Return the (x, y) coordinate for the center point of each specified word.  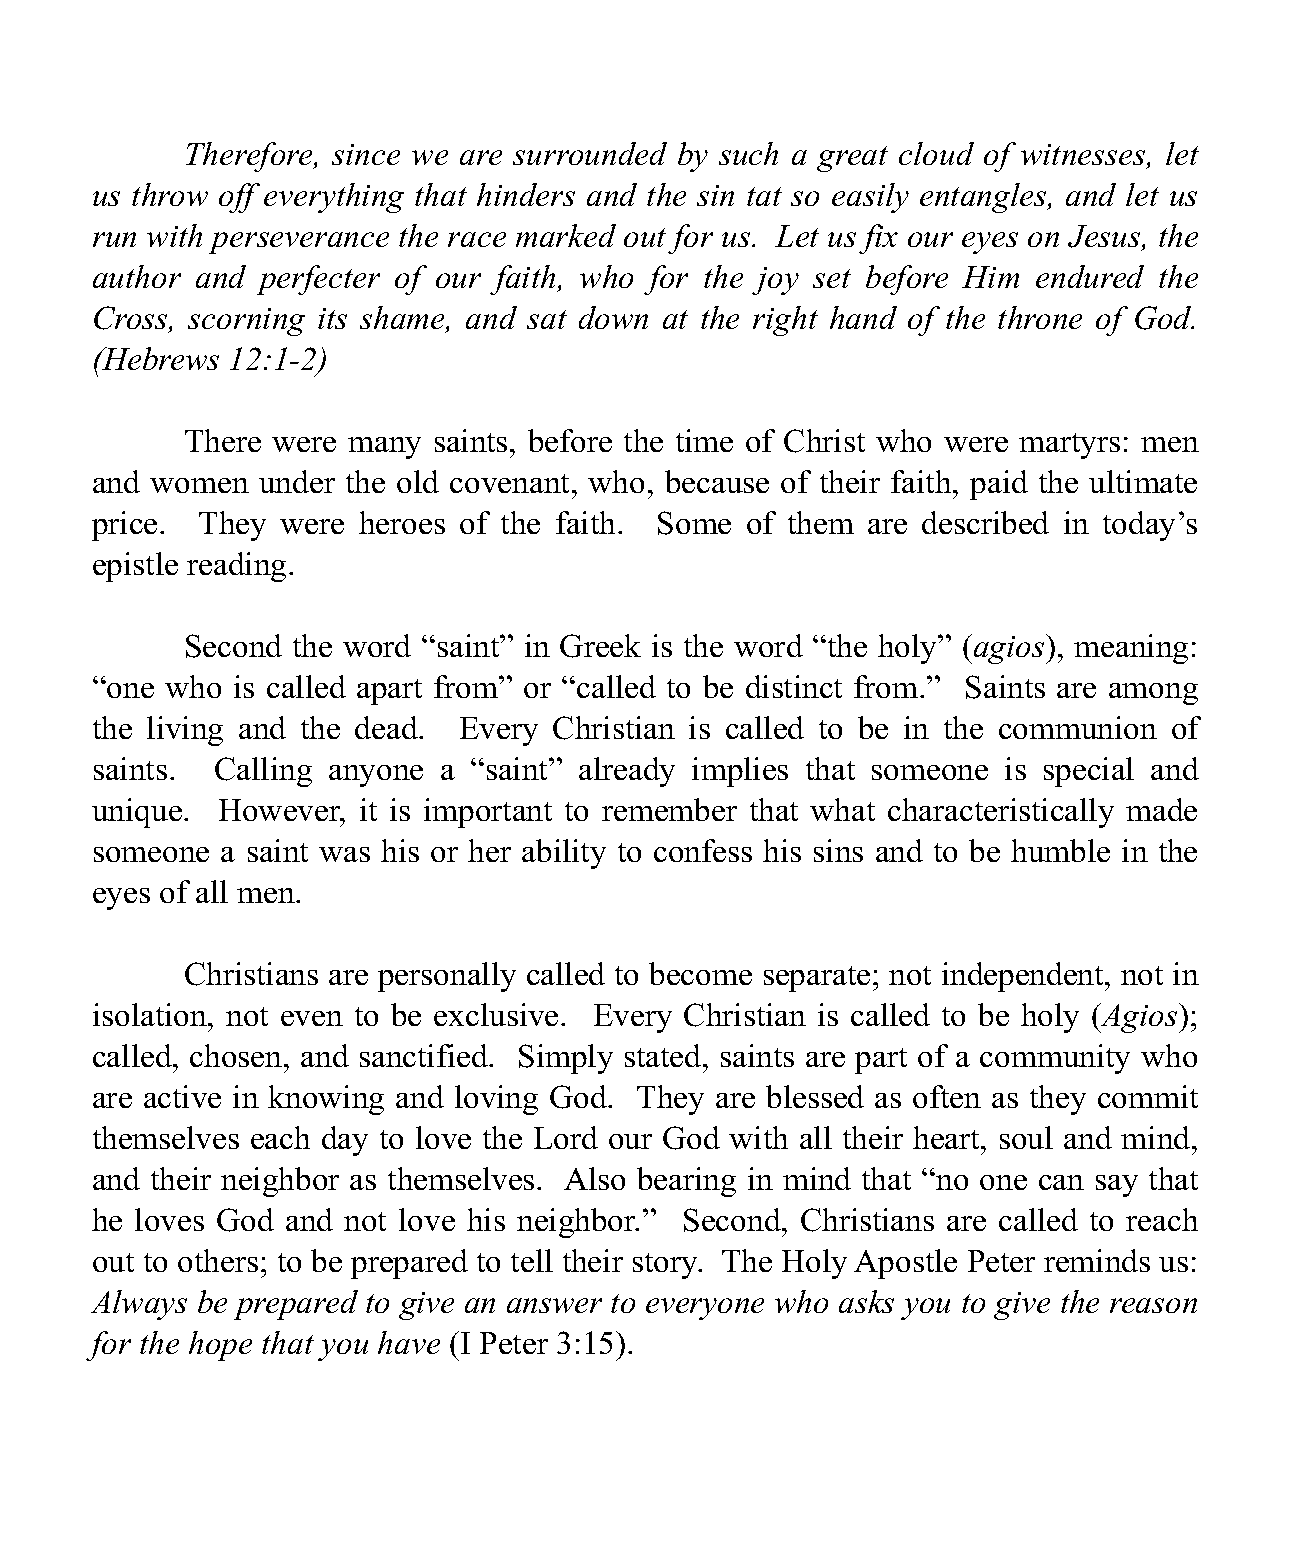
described (985, 522)
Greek (600, 646)
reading (236, 567)
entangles (984, 198)
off (239, 198)
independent (1024, 977)
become (700, 973)
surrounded (590, 153)
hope (220, 1346)
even (312, 1018)
